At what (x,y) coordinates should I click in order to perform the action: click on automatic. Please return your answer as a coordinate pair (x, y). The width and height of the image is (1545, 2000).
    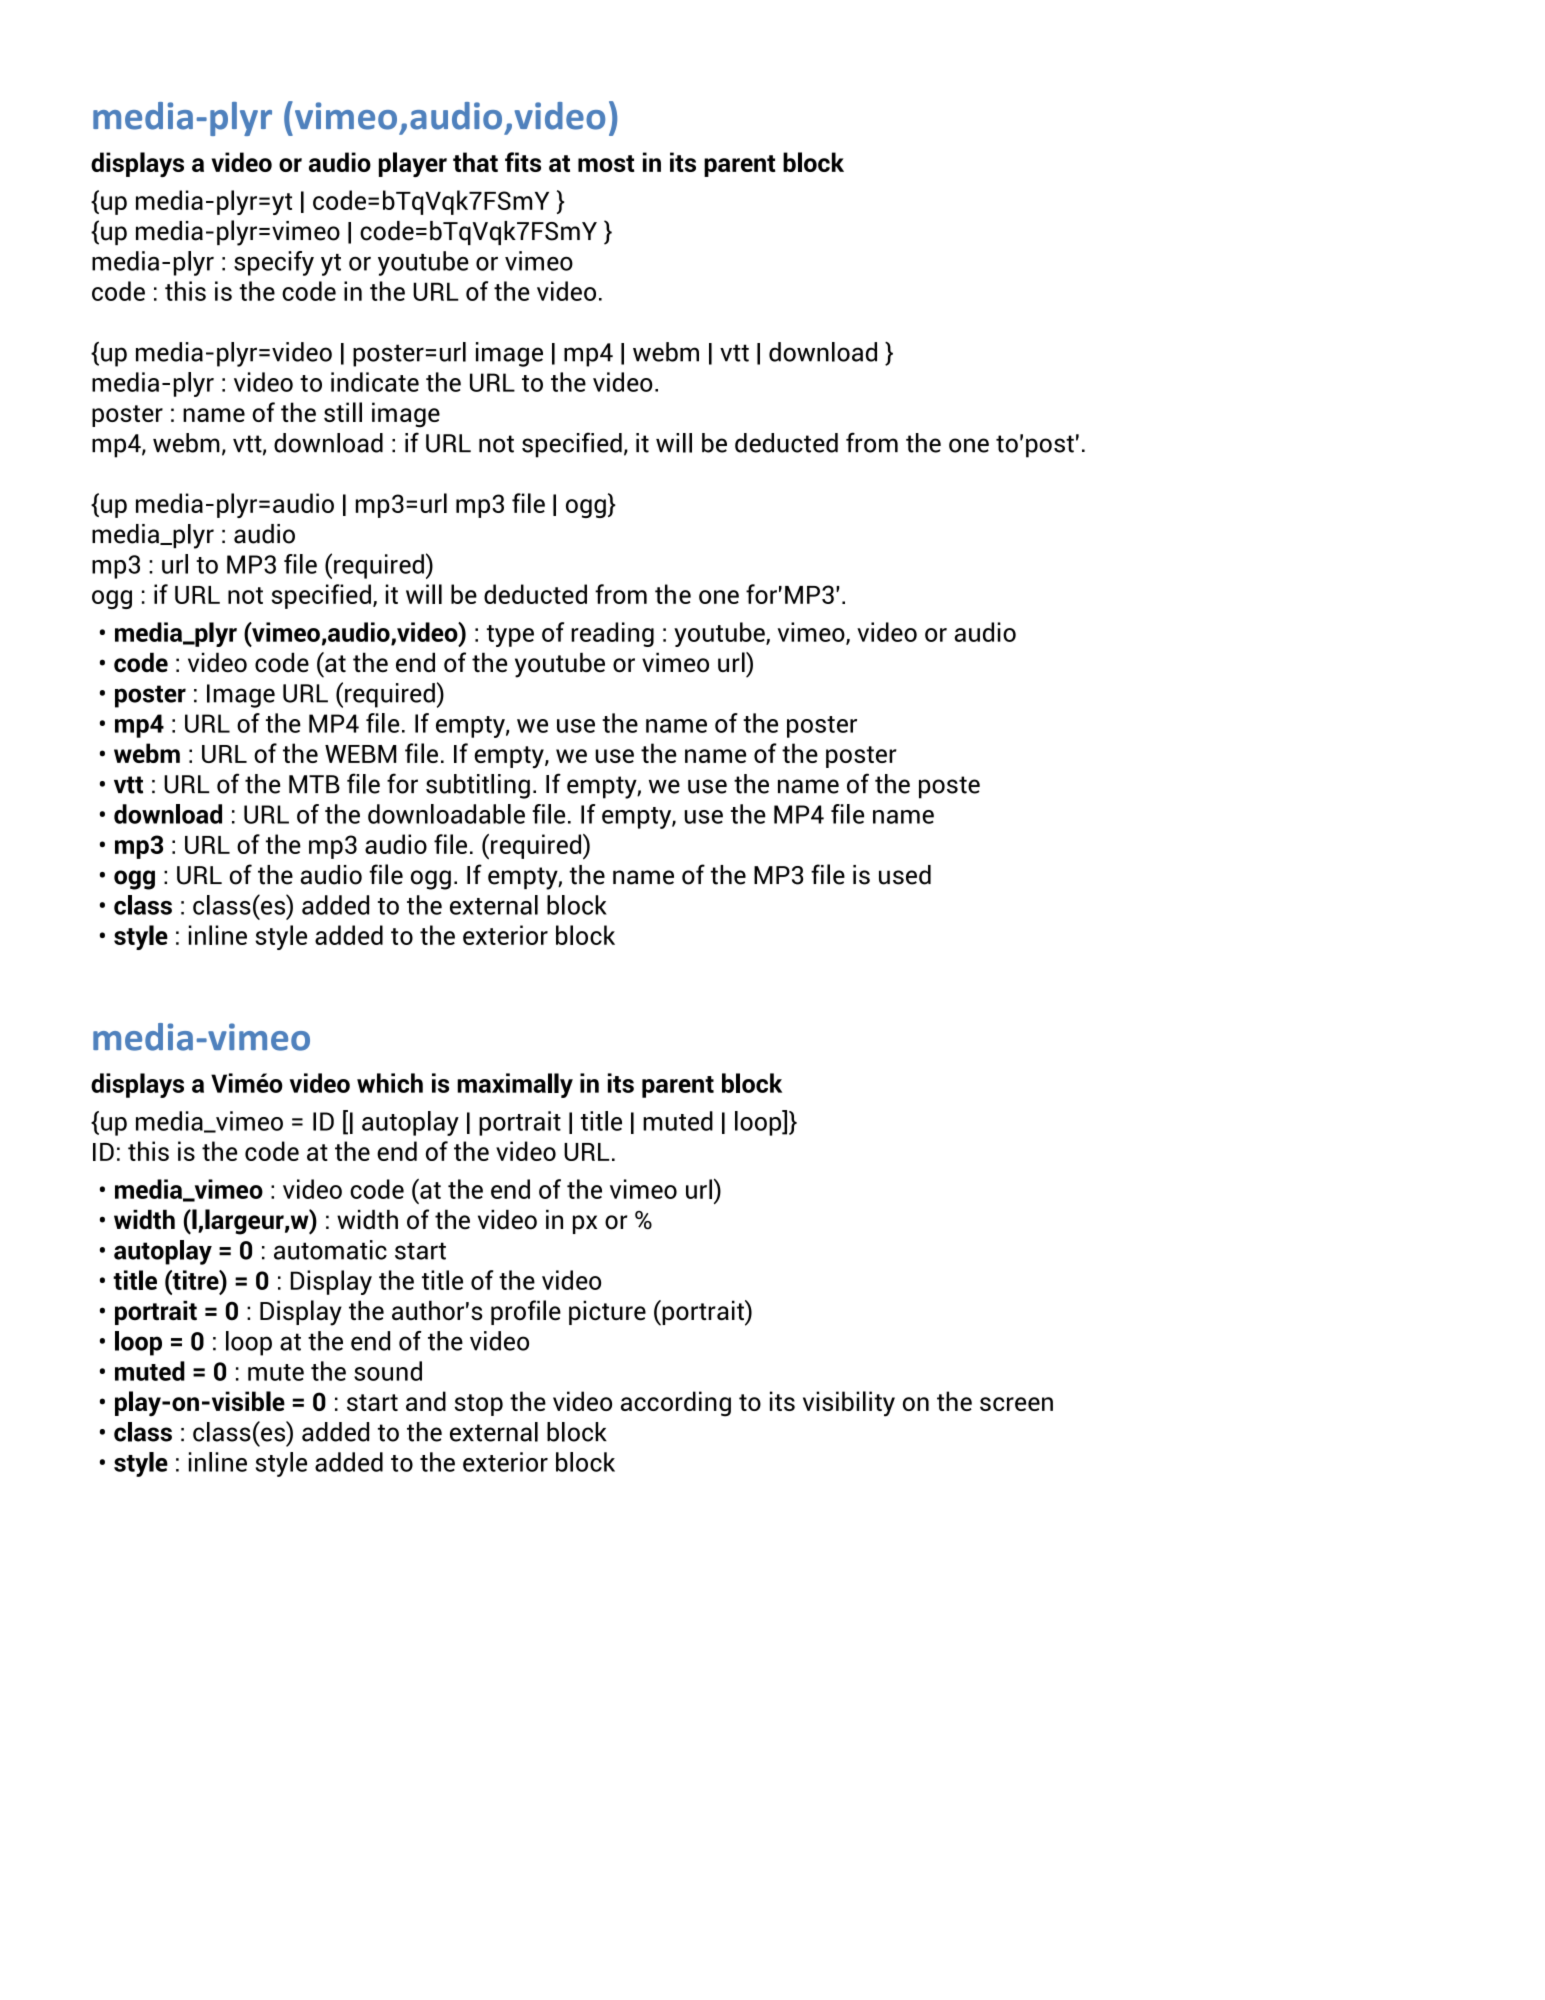
    Looking at the image, I should click on (330, 1250).
